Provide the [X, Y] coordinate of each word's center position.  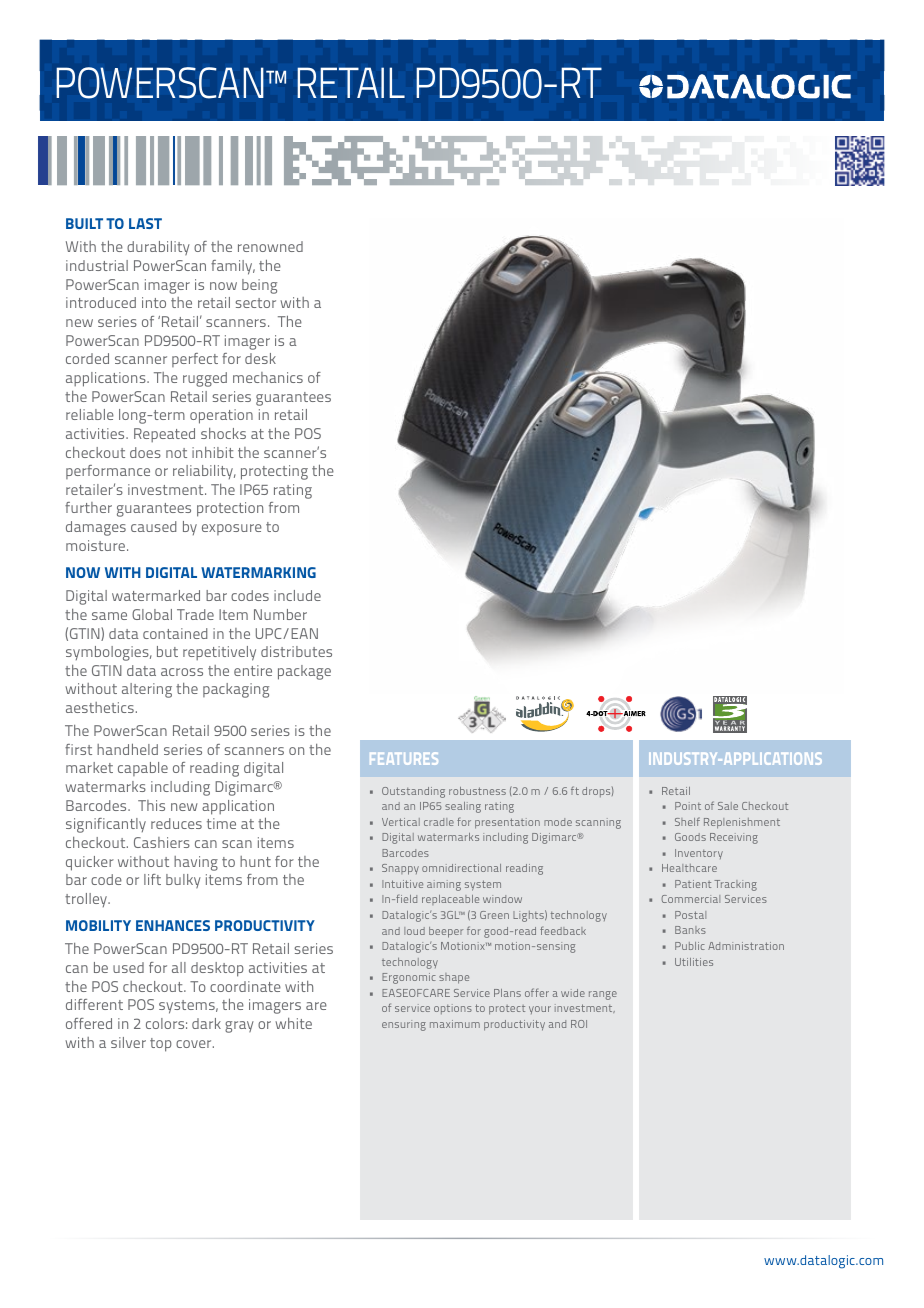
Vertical [401, 822]
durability [158, 248]
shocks [223, 433]
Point [688, 806]
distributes [296, 651]
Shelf [687, 821]
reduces [176, 823]
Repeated [164, 435]
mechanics [268, 377]
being [259, 286]
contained [175, 633]
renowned [270, 246]
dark [206, 1023]
